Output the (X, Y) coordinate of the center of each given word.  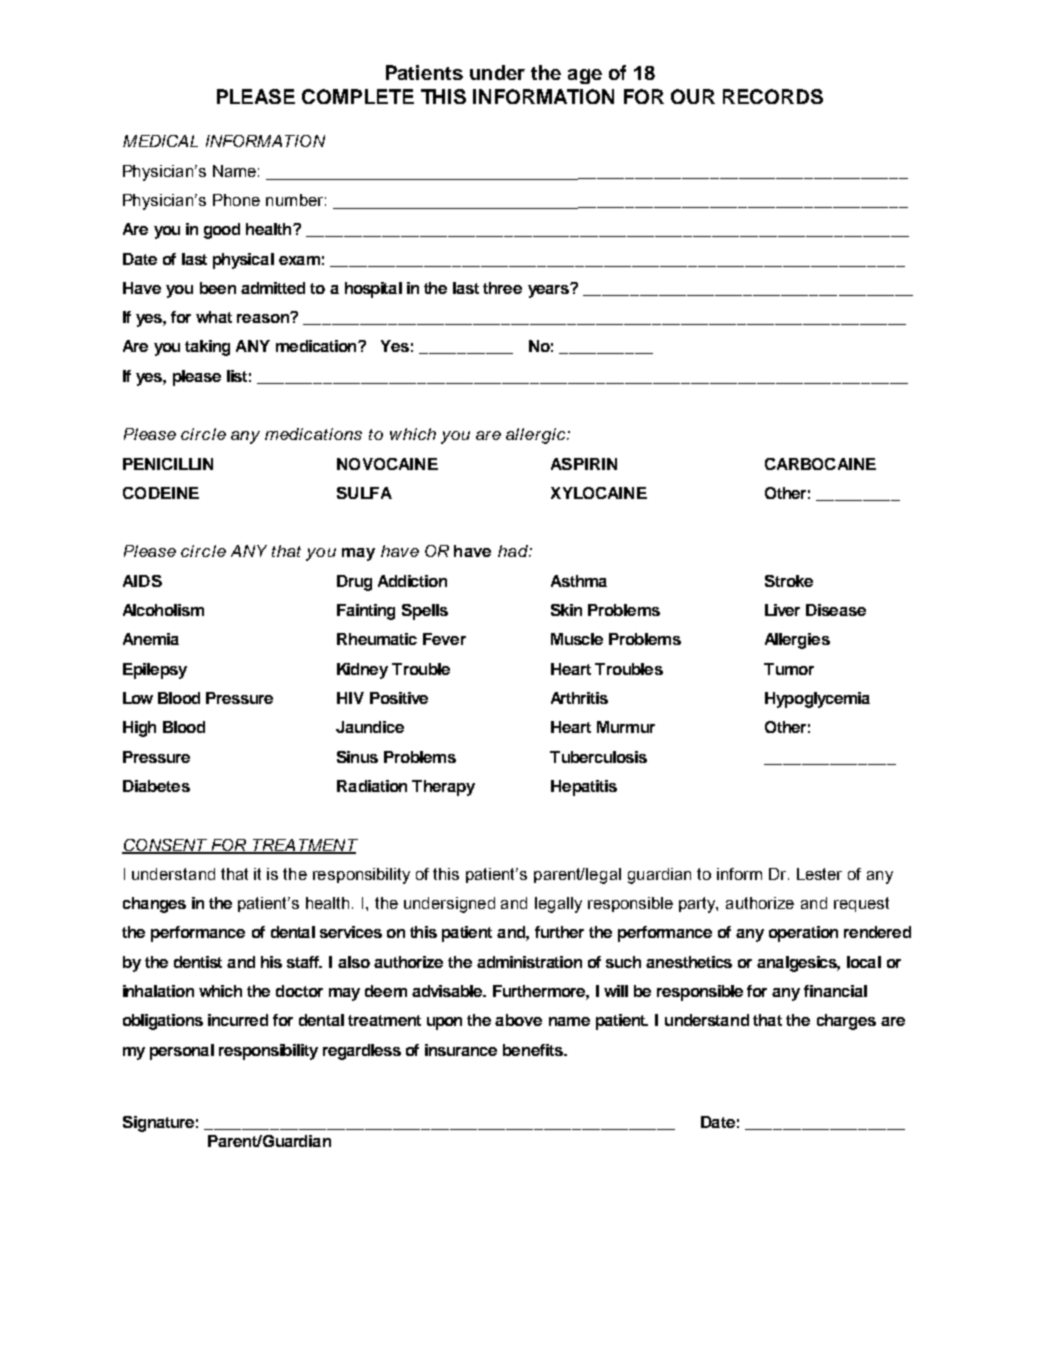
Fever (444, 639)
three (502, 288)
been (218, 288)
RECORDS (773, 96)
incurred (238, 1020)
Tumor (789, 669)
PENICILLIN (168, 464)
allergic (537, 436)
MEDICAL (160, 141)
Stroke (789, 581)
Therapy (443, 788)
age (585, 76)
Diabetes (156, 786)
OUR (693, 96)
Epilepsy (155, 671)
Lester (819, 874)
